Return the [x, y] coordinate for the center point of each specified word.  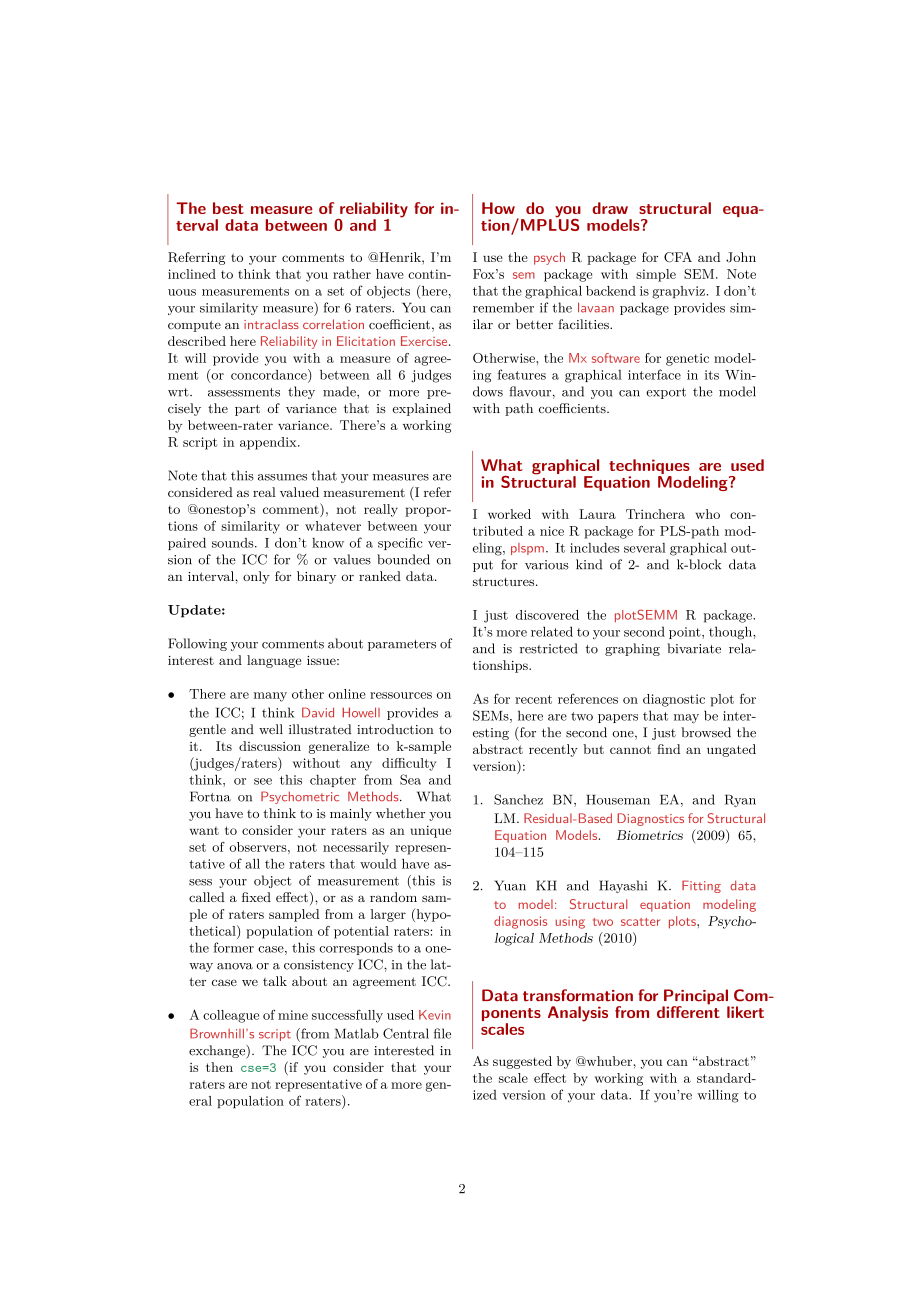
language [274, 661]
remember [503, 307]
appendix [269, 443]
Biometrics [650, 835]
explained [422, 409]
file [442, 1033]
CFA [678, 257]
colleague [231, 1016]
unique [431, 831]
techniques [650, 468]
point [686, 633]
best [228, 208]
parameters [402, 645]
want [204, 830]
